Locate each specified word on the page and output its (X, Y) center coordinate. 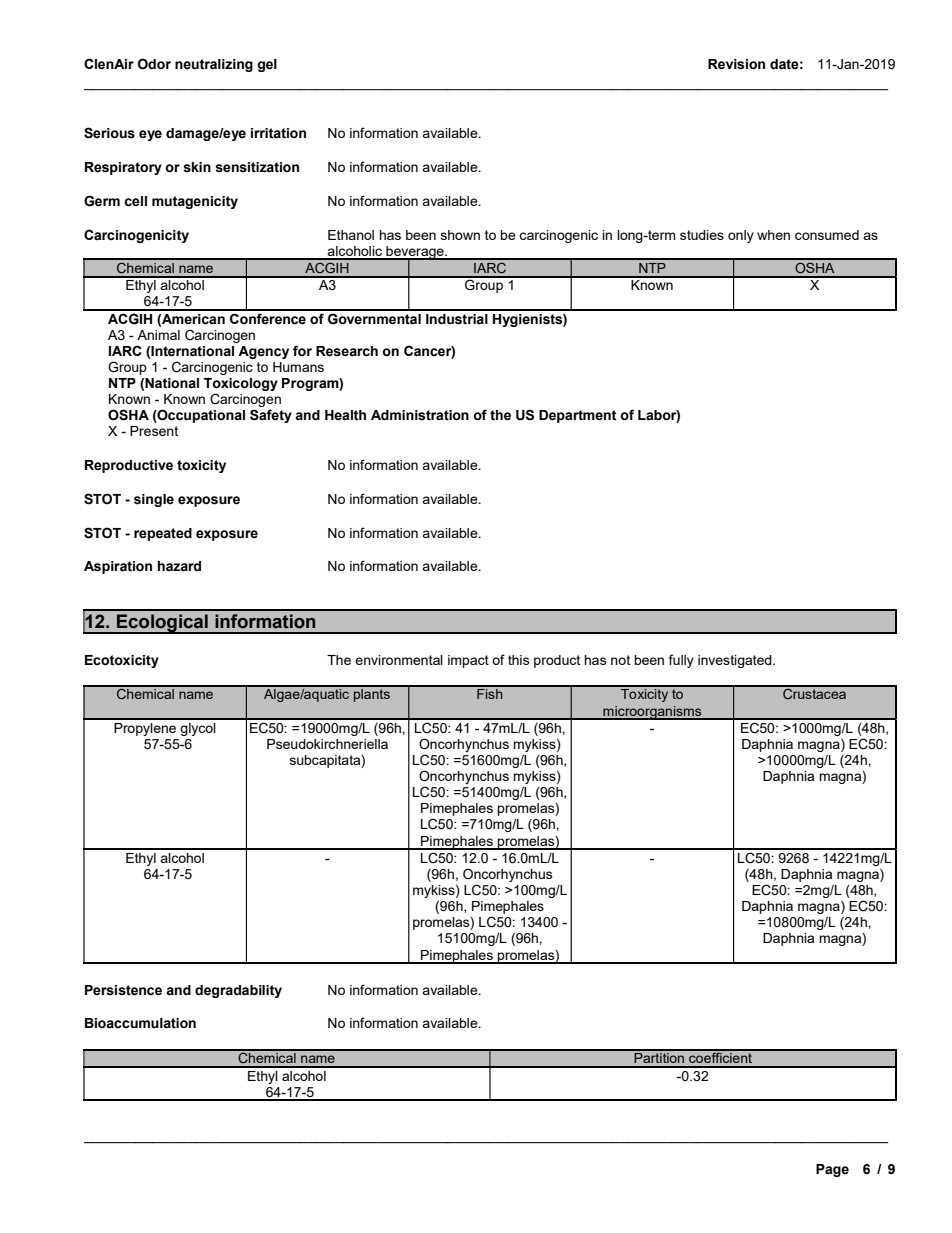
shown (460, 235)
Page (832, 1170)
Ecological (162, 624)
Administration (420, 415)
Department (578, 416)
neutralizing (214, 65)
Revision (736, 64)
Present (154, 431)
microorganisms (652, 713)
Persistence (123, 990)
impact (468, 661)
